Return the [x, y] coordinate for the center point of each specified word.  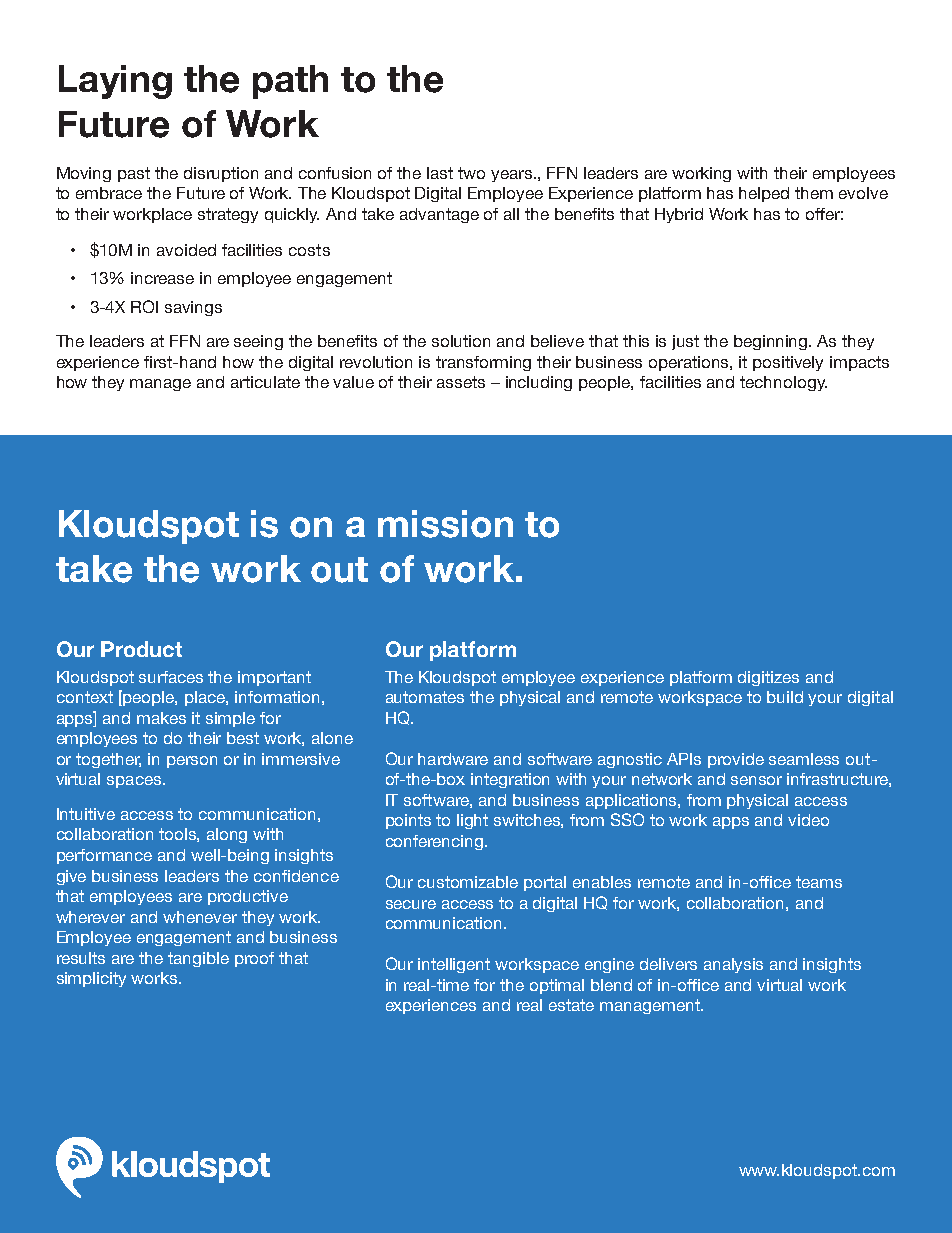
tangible [198, 959]
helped [764, 194]
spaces [134, 782]
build [785, 697]
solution [461, 341]
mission [445, 524]
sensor [756, 780]
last [440, 173]
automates [425, 697]
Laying [115, 82]
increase [162, 278]
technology [783, 383]
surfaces [171, 677]
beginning [772, 342]
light [472, 821]
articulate [265, 382]
